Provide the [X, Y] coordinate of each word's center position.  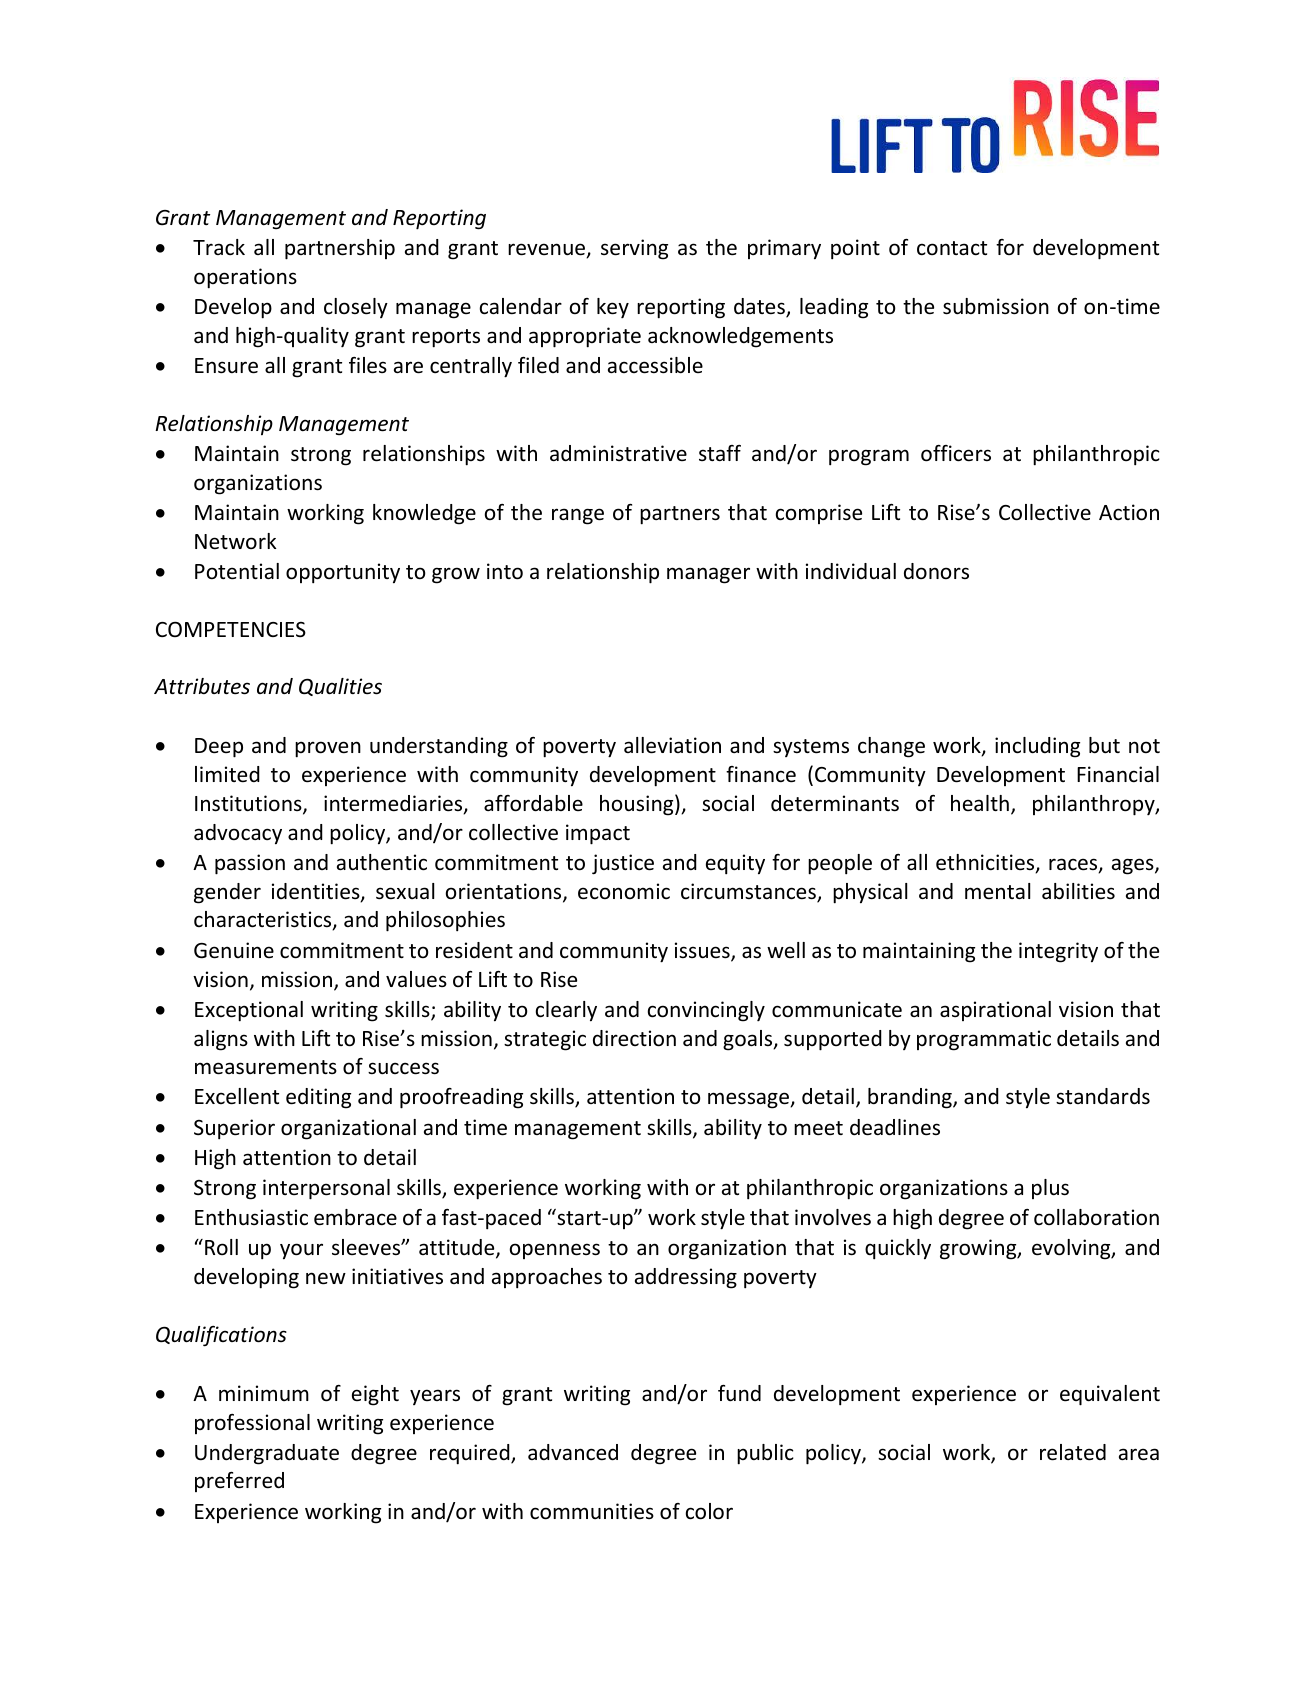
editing [318, 1098]
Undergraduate [267, 1454]
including [1037, 747]
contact [952, 248]
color [709, 1511]
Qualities [340, 687]
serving [634, 249]
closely [356, 308]
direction [634, 1038]
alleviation [672, 745]
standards [1103, 1096]
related [1073, 1452]
